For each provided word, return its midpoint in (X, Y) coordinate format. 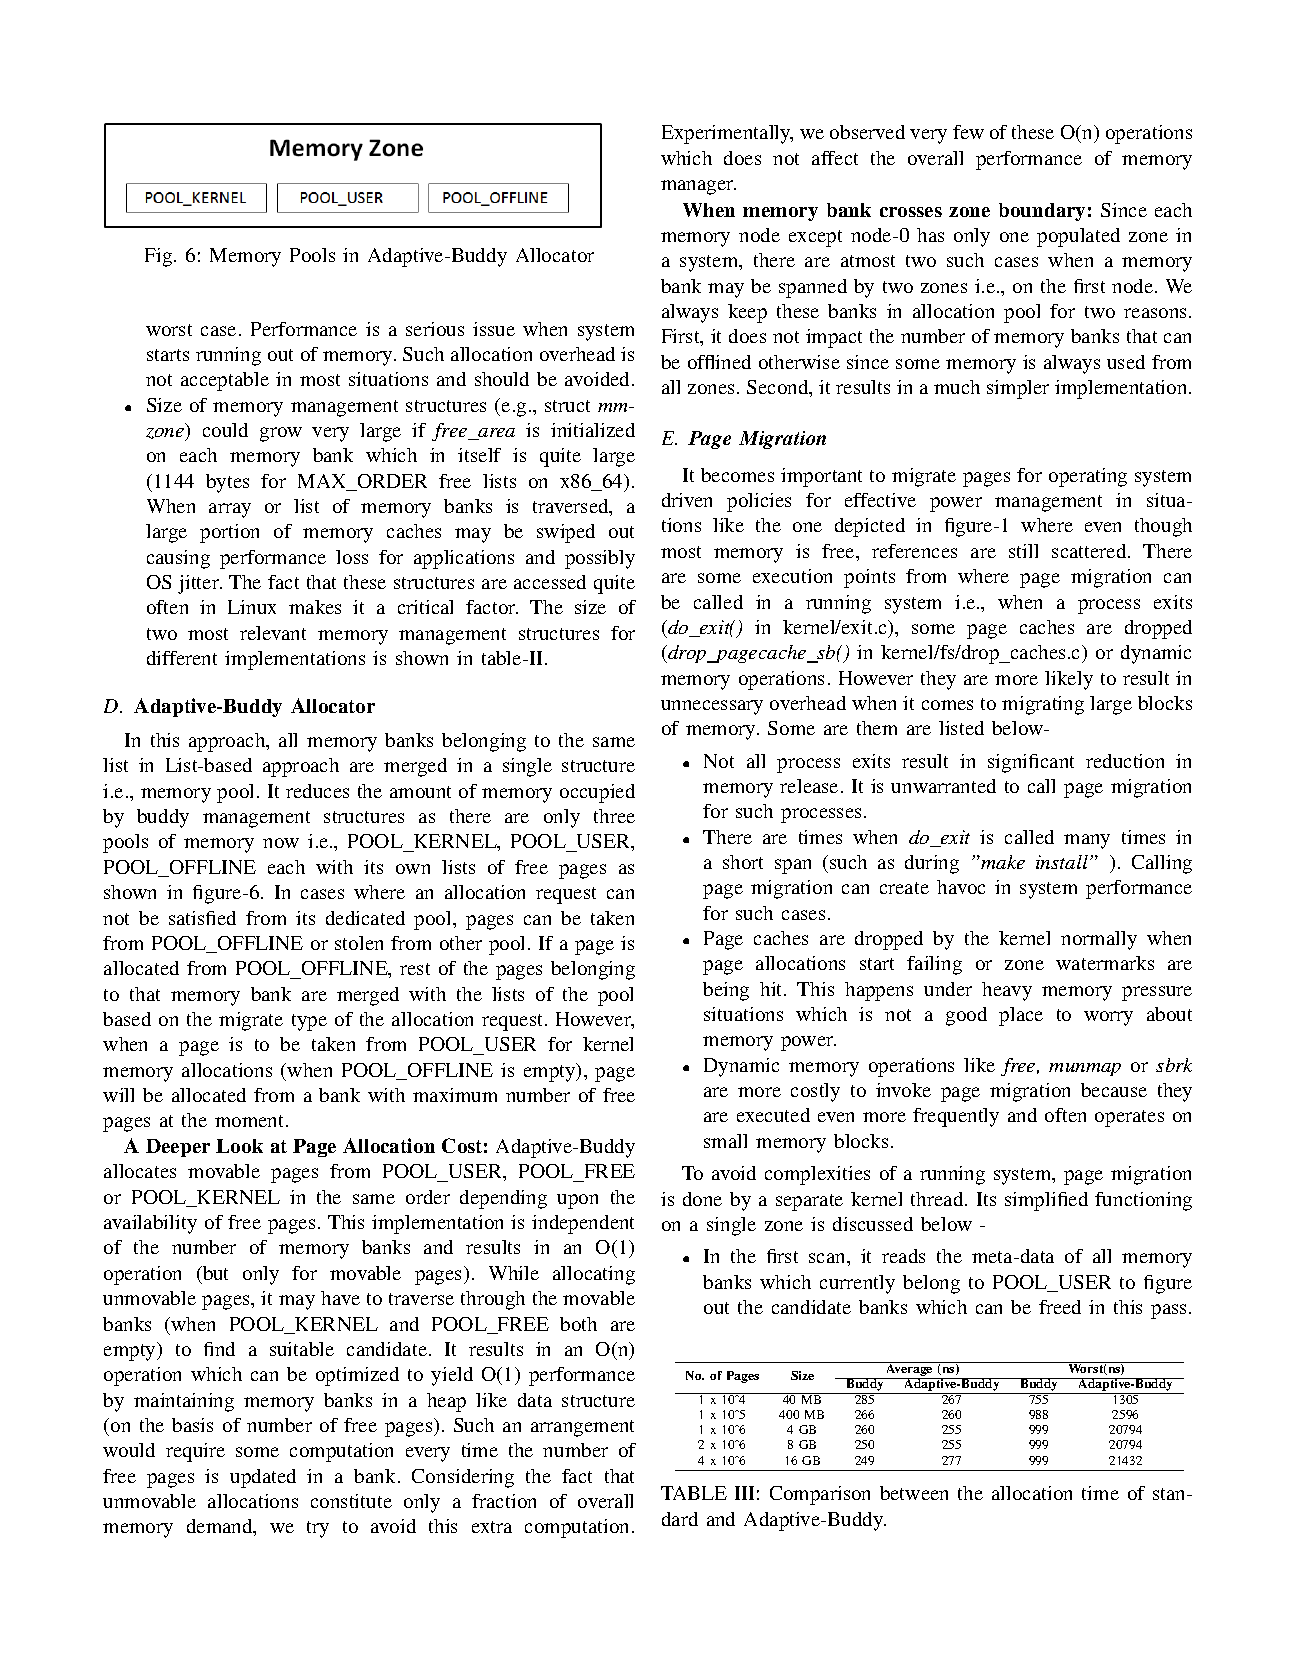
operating (1088, 477)
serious (435, 329)
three (614, 816)
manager (698, 187)
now (281, 843)
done (702, 1199)
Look (239, 1146)
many (1087, 841)
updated (263, 1478)
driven (687, 500)
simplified (1046, 1201)
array (230, 510)
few (968, 132)
